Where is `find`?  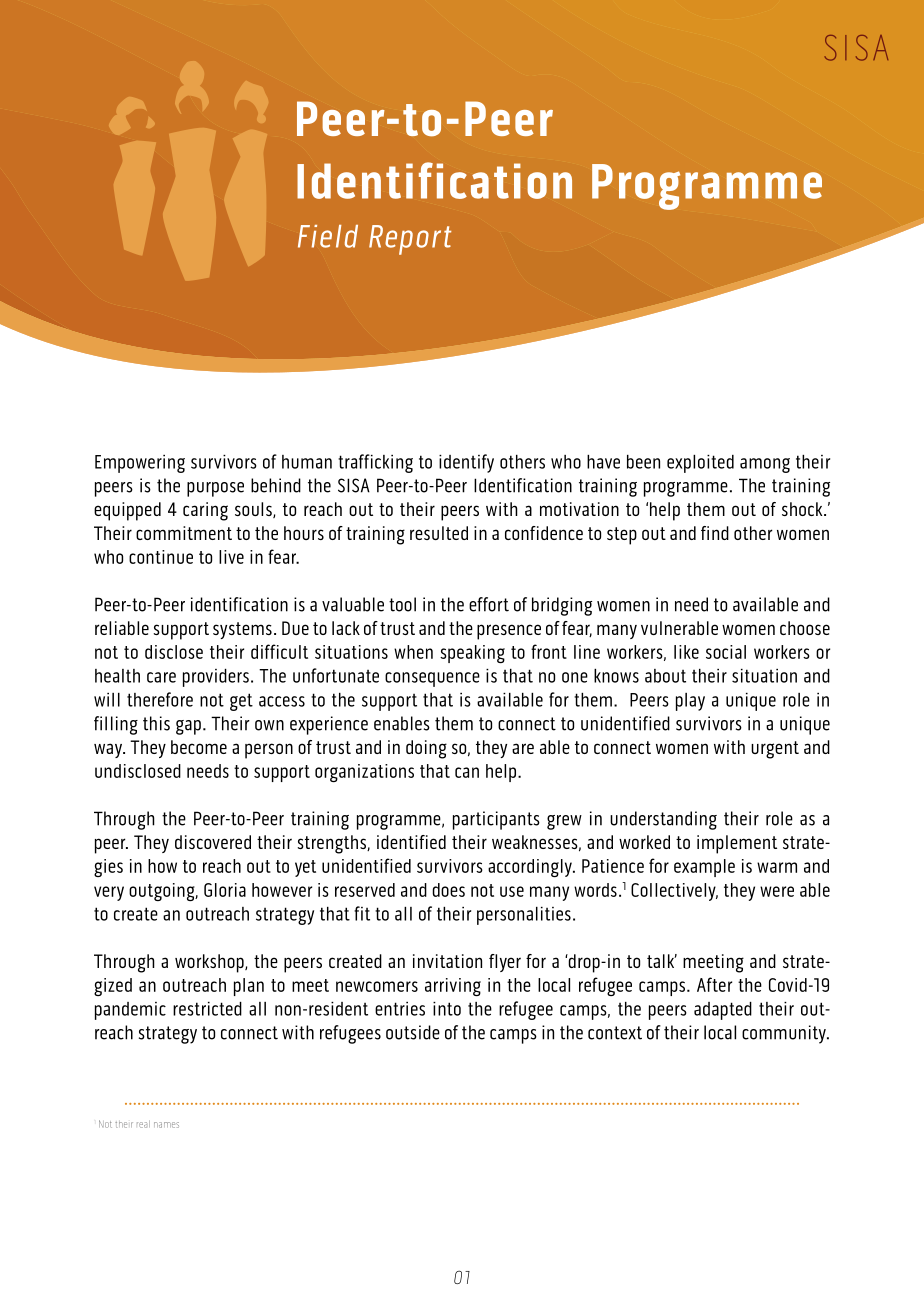
find is located at coordinates (715, 533).
